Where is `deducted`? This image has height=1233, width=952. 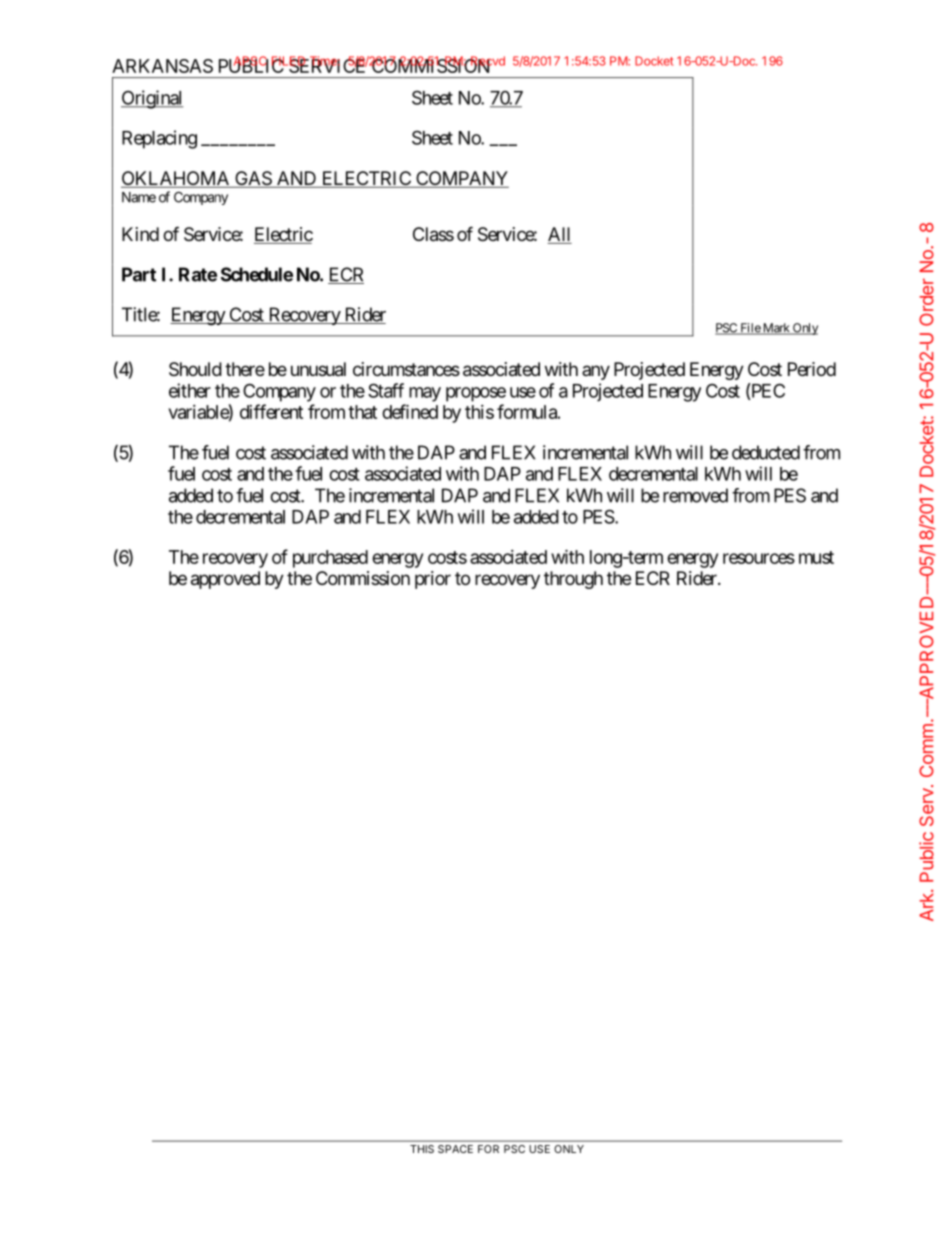
deducted is located at coordinates (766, 452).
